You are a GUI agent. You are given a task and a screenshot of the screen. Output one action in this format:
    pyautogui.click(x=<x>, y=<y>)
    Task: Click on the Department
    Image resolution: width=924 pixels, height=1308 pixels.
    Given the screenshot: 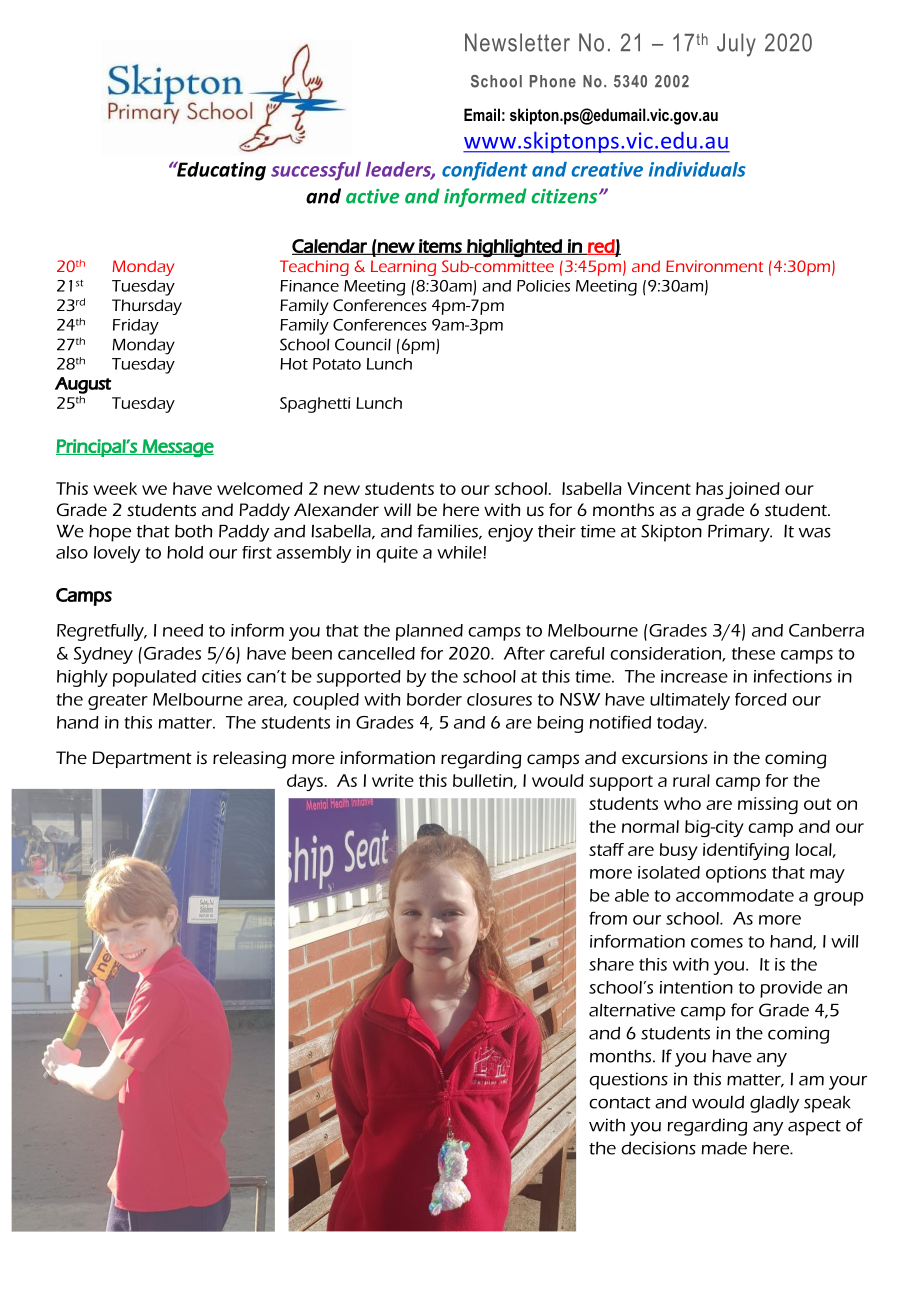 What is the action you would take?
    pyautogui.click(x=142, y=759)
